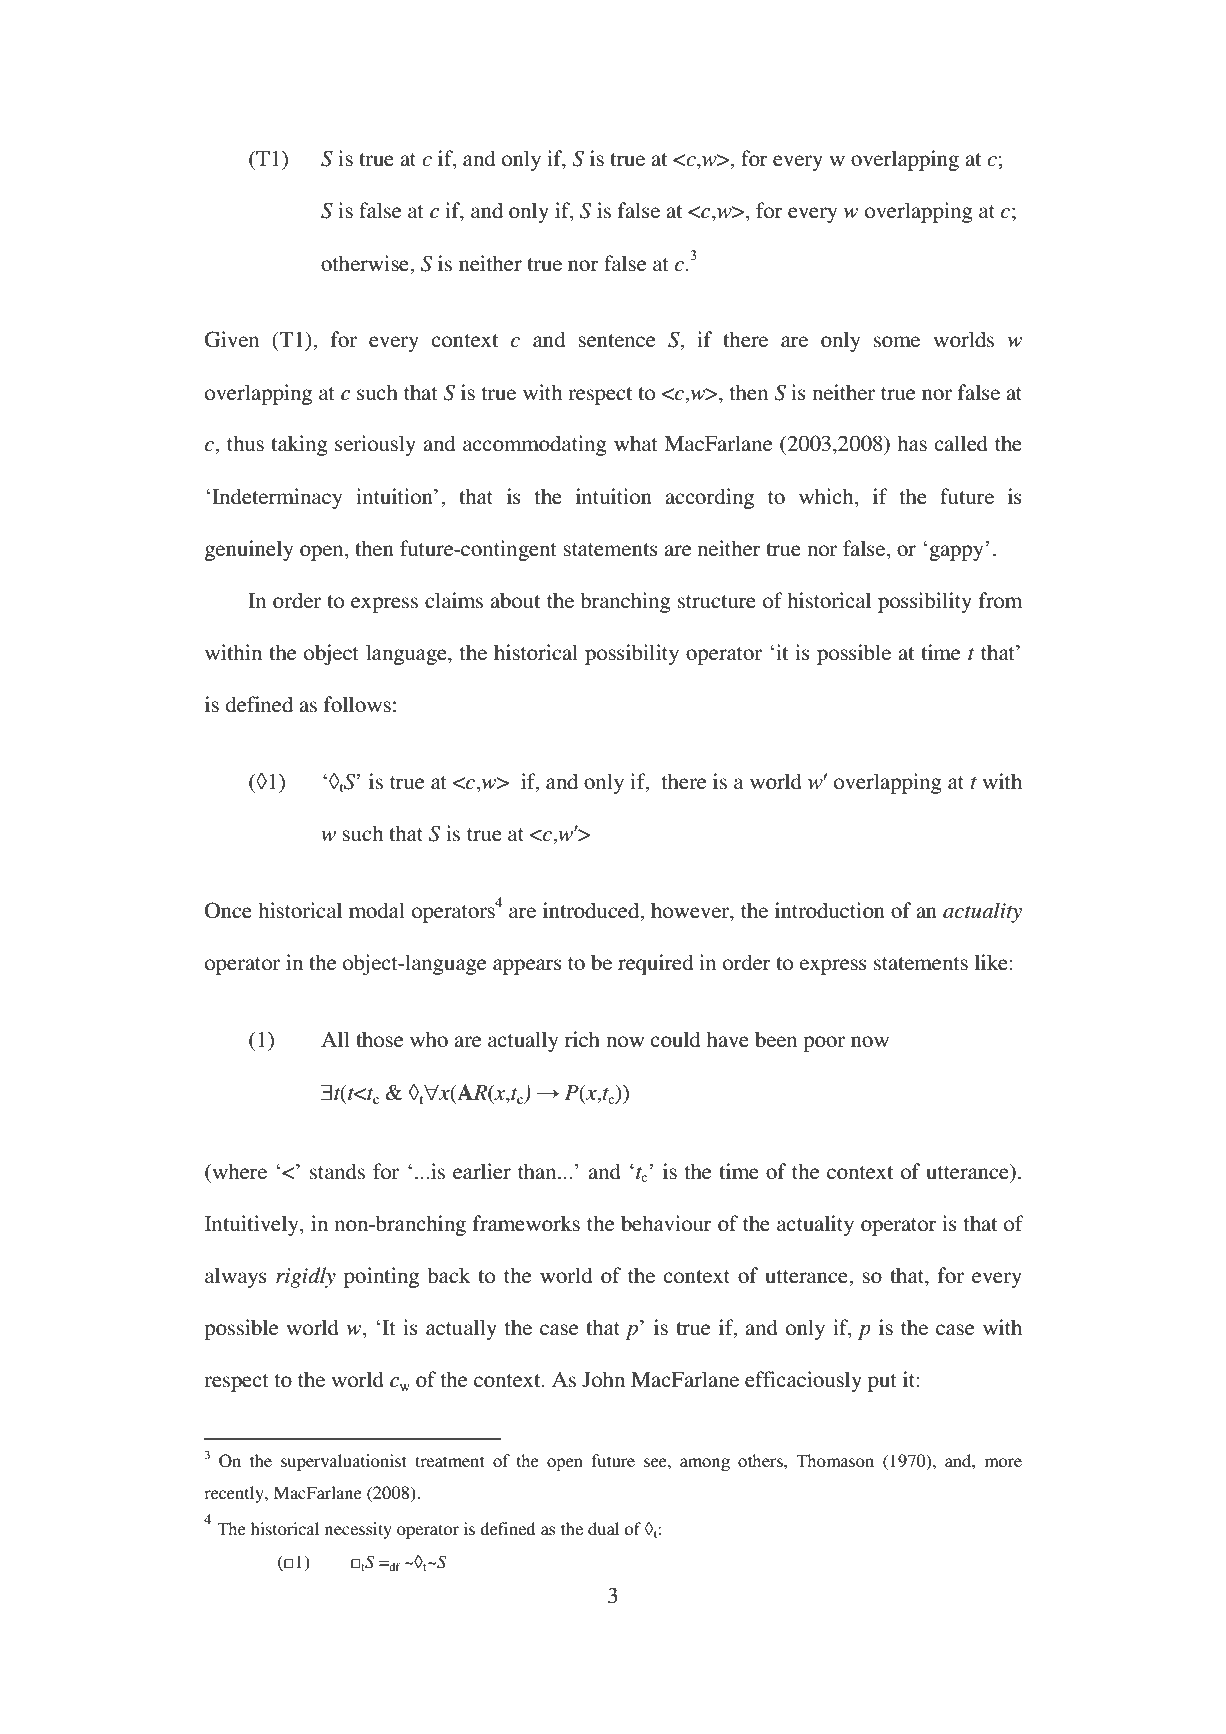 The height and width of the screenshot is (1734, 1226). Describe the element at coordinates (824, 1044) in the screenshot. I see `poor` at that location.
